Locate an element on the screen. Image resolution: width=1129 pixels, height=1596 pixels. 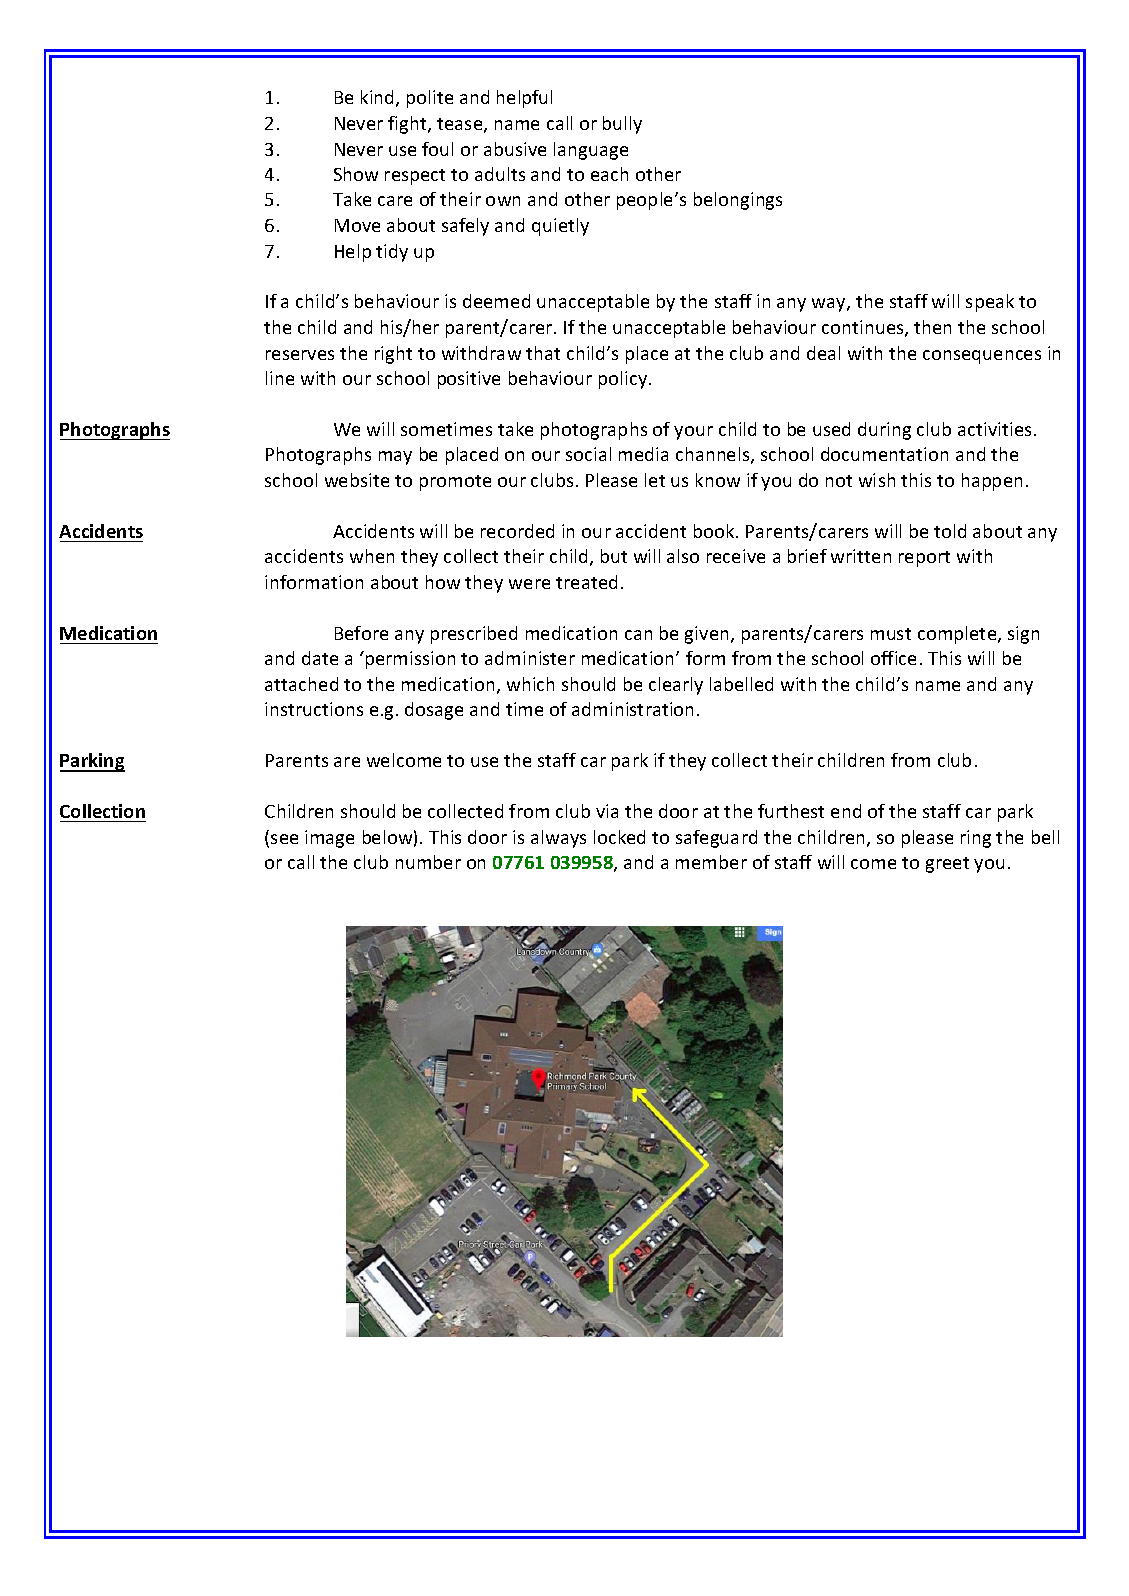
bully is located at coordinates (622, 125).
